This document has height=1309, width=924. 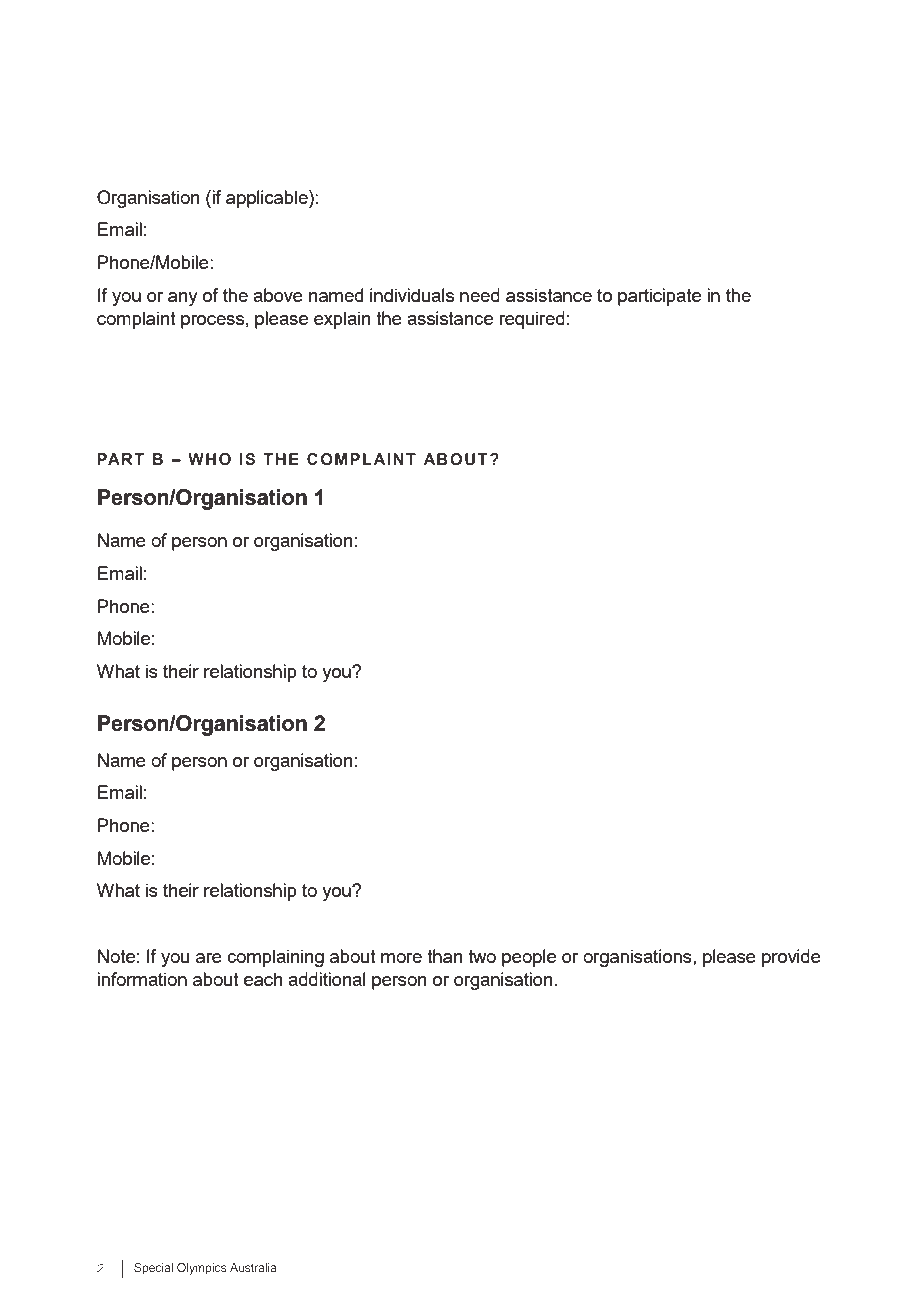 What do you see at coordinates (791, 958) in the document?
I see `provide` at bounding box center [791, 958].
